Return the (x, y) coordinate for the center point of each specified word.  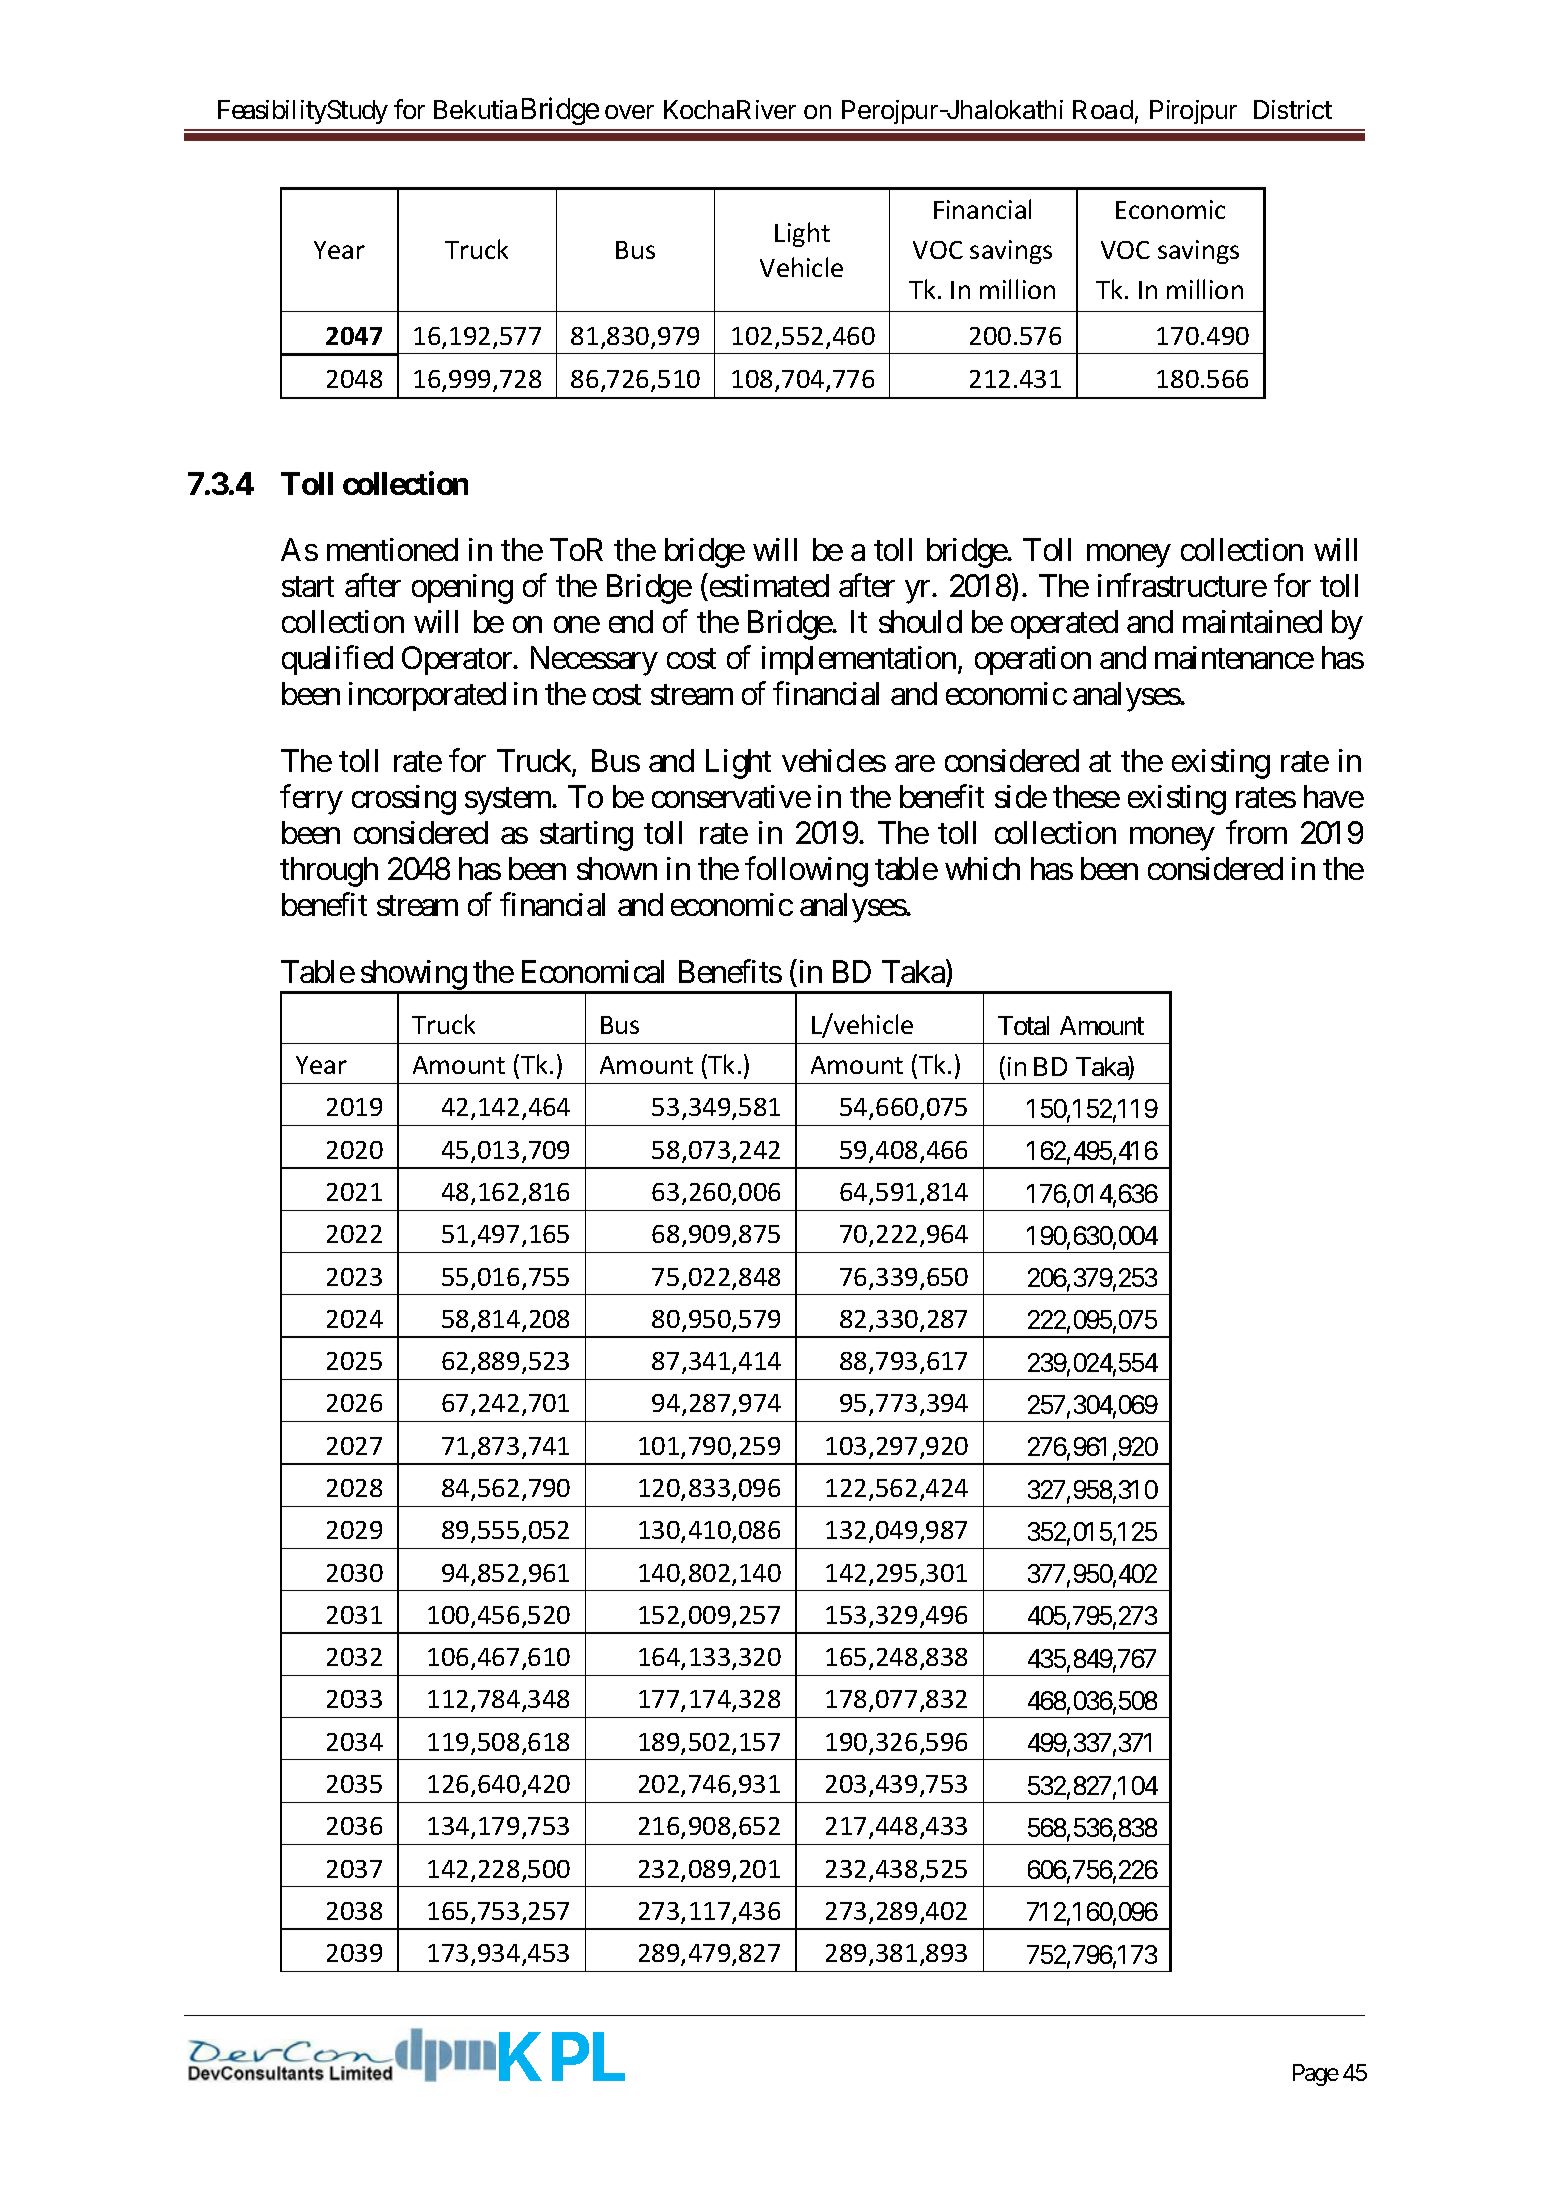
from (1256, 832)
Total (1023, 1025)
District (1293, 109)
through (329, 872)
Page (1316, 2075)
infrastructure (1182, 585)
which (982, 868)
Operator (458, 660)
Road (1103, 109)
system (509, 801)
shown (617, 868)
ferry (311, 800)
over (629, 112)
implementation (859, 660)
